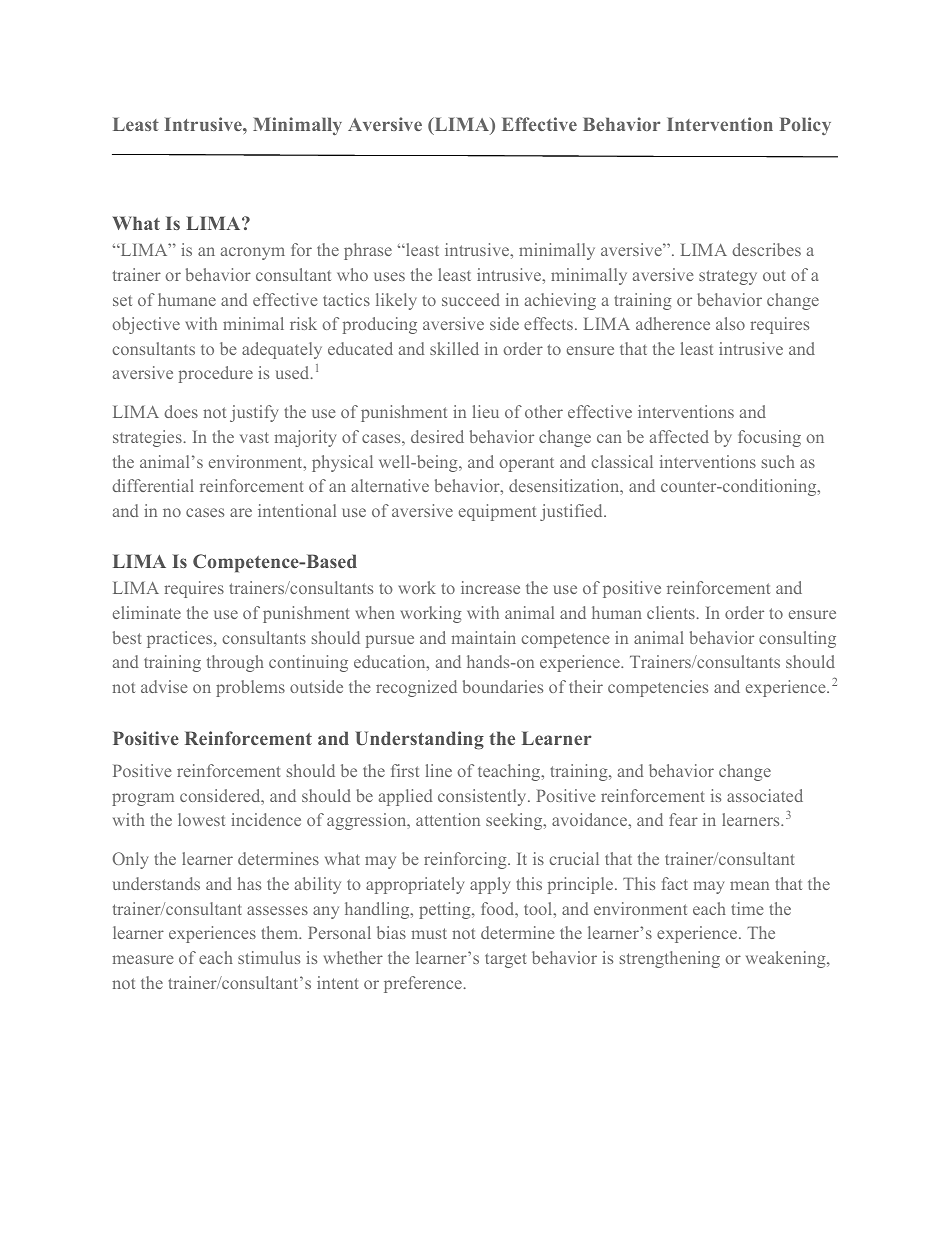 This document has height=1233, width=952. What do you see at coordinates (146, 325) in the document?
I see `objective` at bounding box center [146, 325].
